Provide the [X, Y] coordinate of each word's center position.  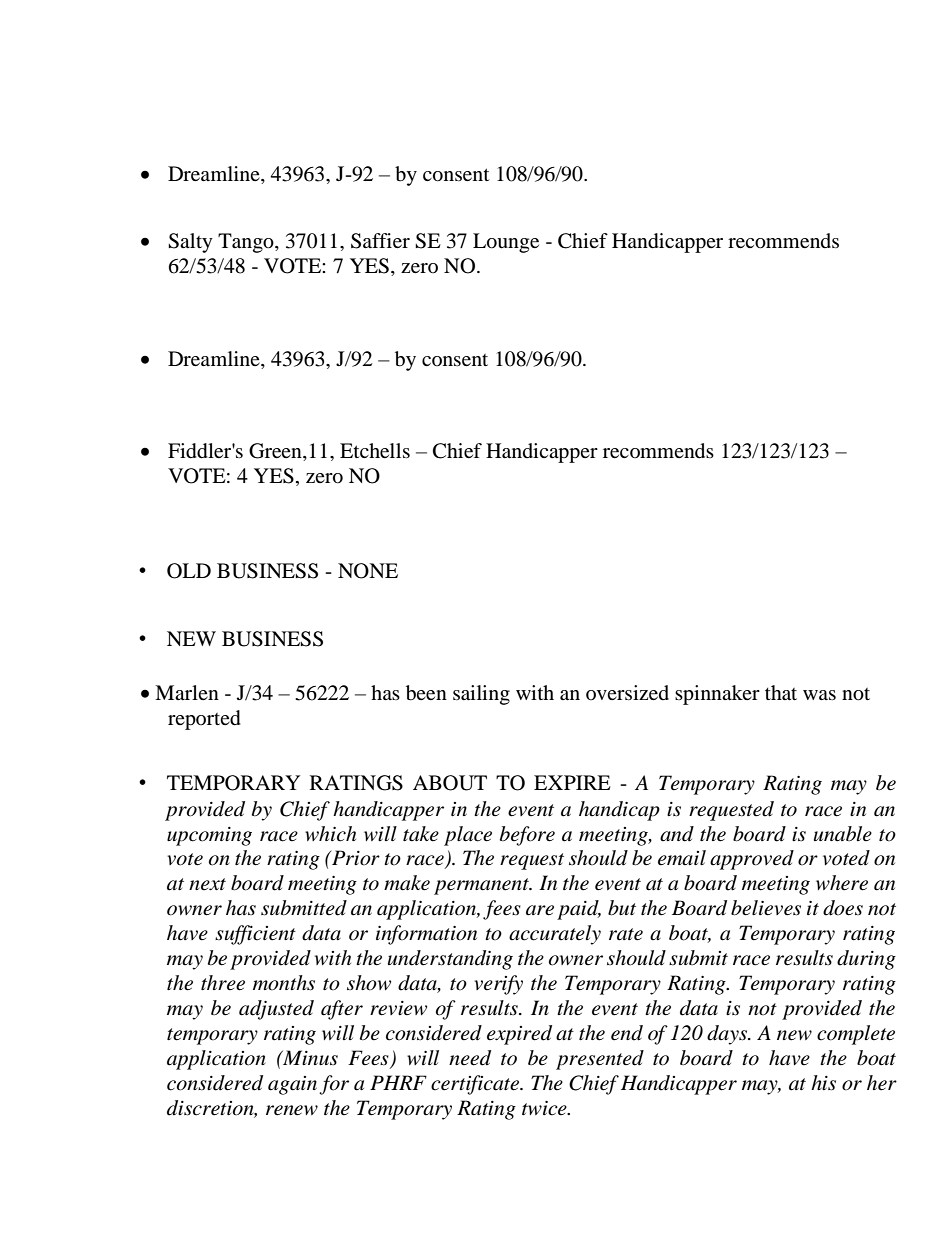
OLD [189, 571]
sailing [481, 695]
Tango [247, 243]
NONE [368, 571]
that [781, 693]
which [330, 834]
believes [766, 908]
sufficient [255, 935]
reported [204, 720]
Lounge [506, 243]
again [292, 1085]
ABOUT [450, 783]
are [540, 910]
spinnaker [717, 695]
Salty [190, 243]
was [819, 695]
